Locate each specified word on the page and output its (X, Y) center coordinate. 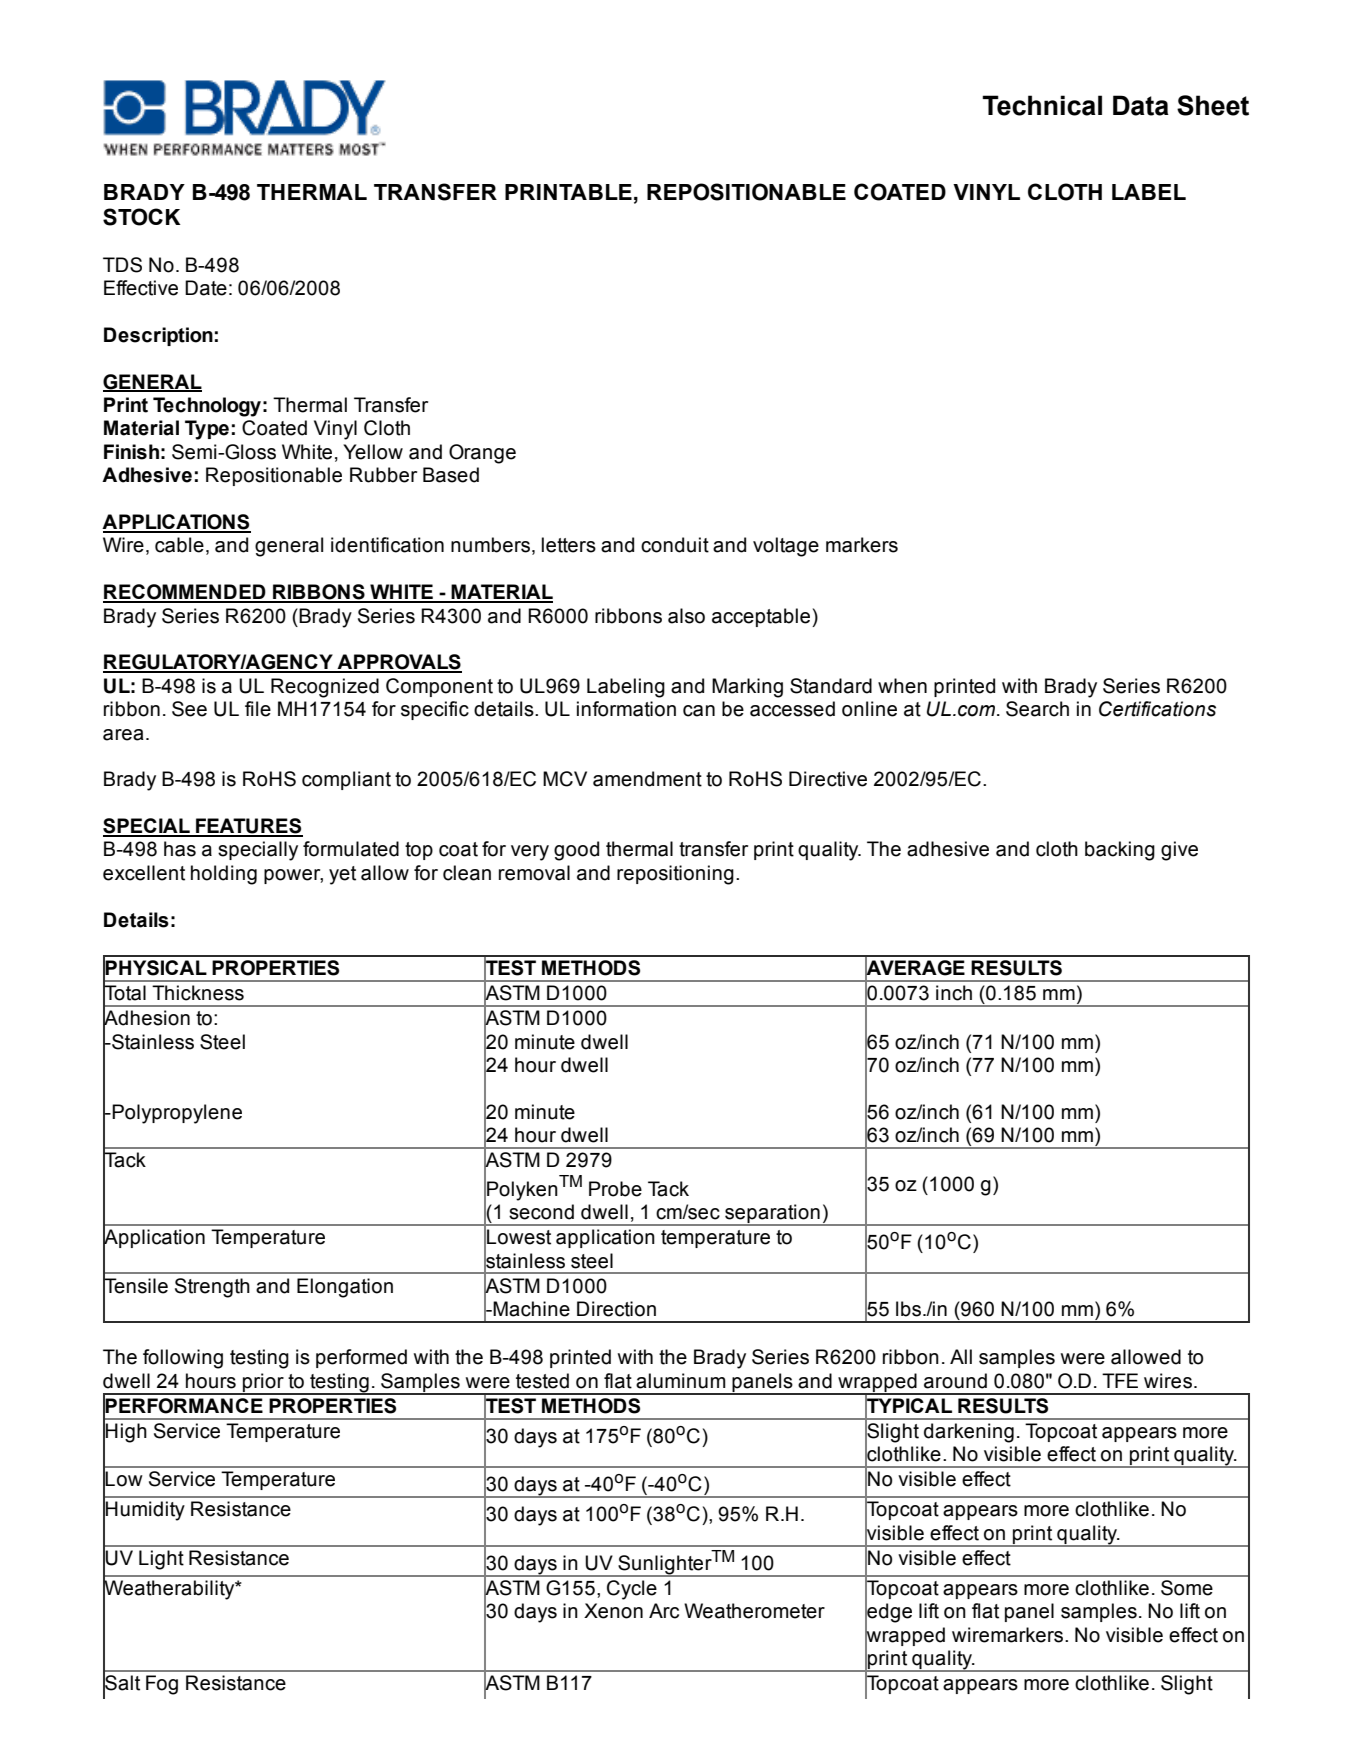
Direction (616, 1309)
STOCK (142, 217)
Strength (212, 1288)
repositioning (675, 875)
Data (1141, 105)
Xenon (613, 1611)
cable (179, 545)
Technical (1042, 105)
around (955, 1381)
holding (224, 875)
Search (1037, 709)
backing (1120, 851)
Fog (162, 1685)
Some (1187, 1588)
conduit (675, 545)
